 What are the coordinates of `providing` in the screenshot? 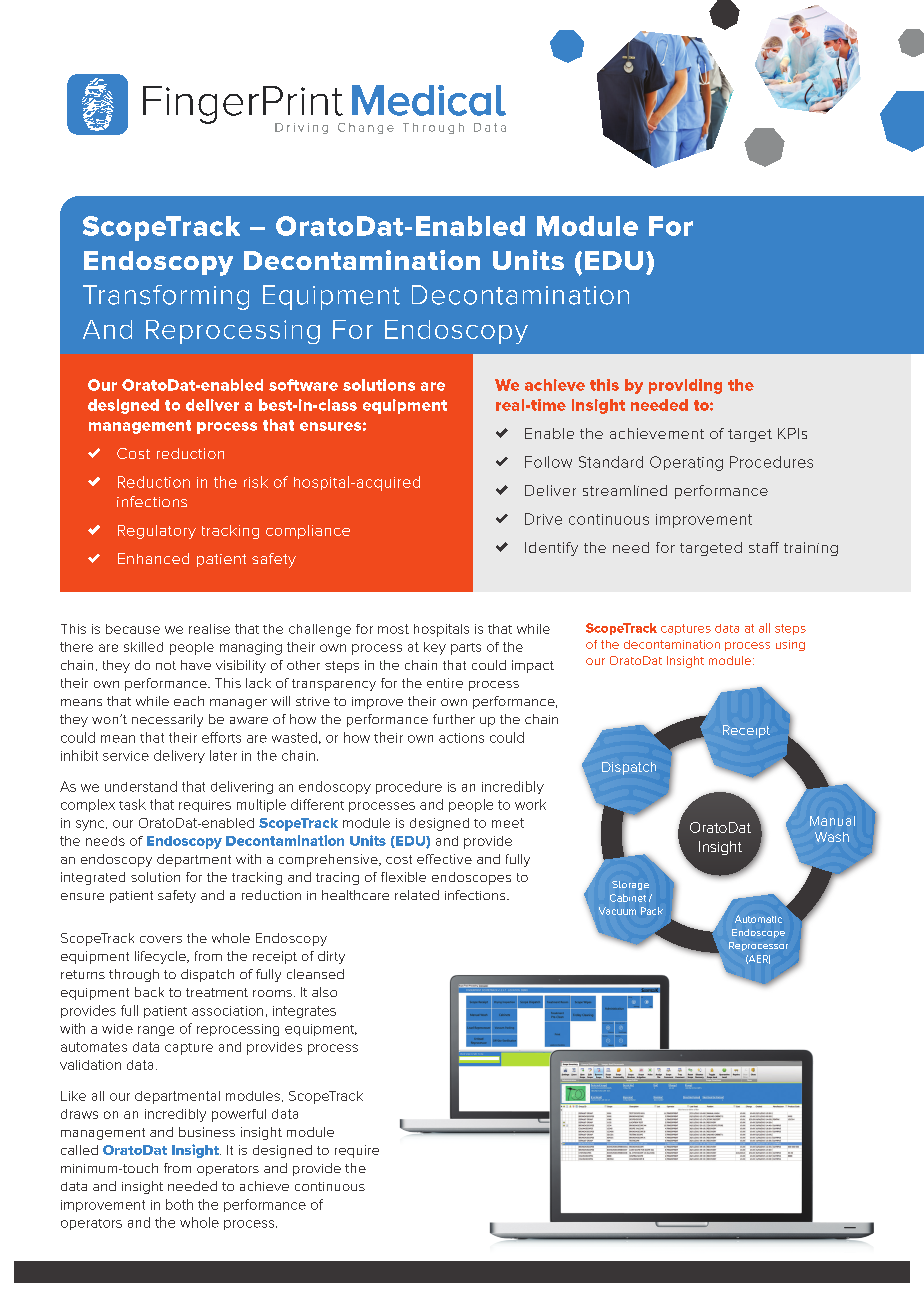 It's located at (685, 386).
